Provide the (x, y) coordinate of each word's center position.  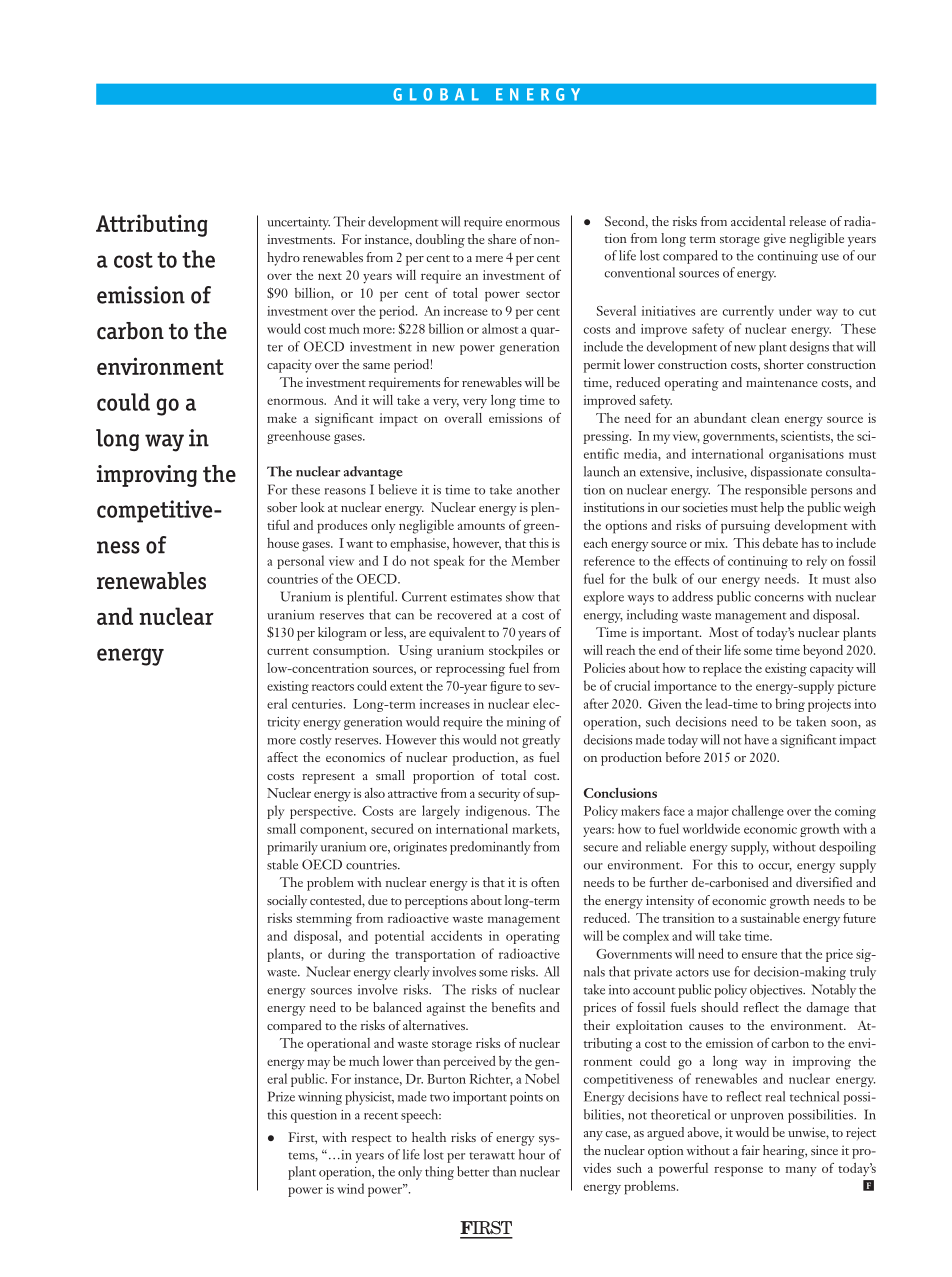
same (376, 366)
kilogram (342, 634)
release (807, 221)
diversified (824, 882)
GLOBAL (436, 94)
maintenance (782, 382)
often (545, 882)
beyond (823, 651)
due (378, 900)
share (502, 239)
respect (372, 1140)
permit (602, 366)
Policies (604, 668)
